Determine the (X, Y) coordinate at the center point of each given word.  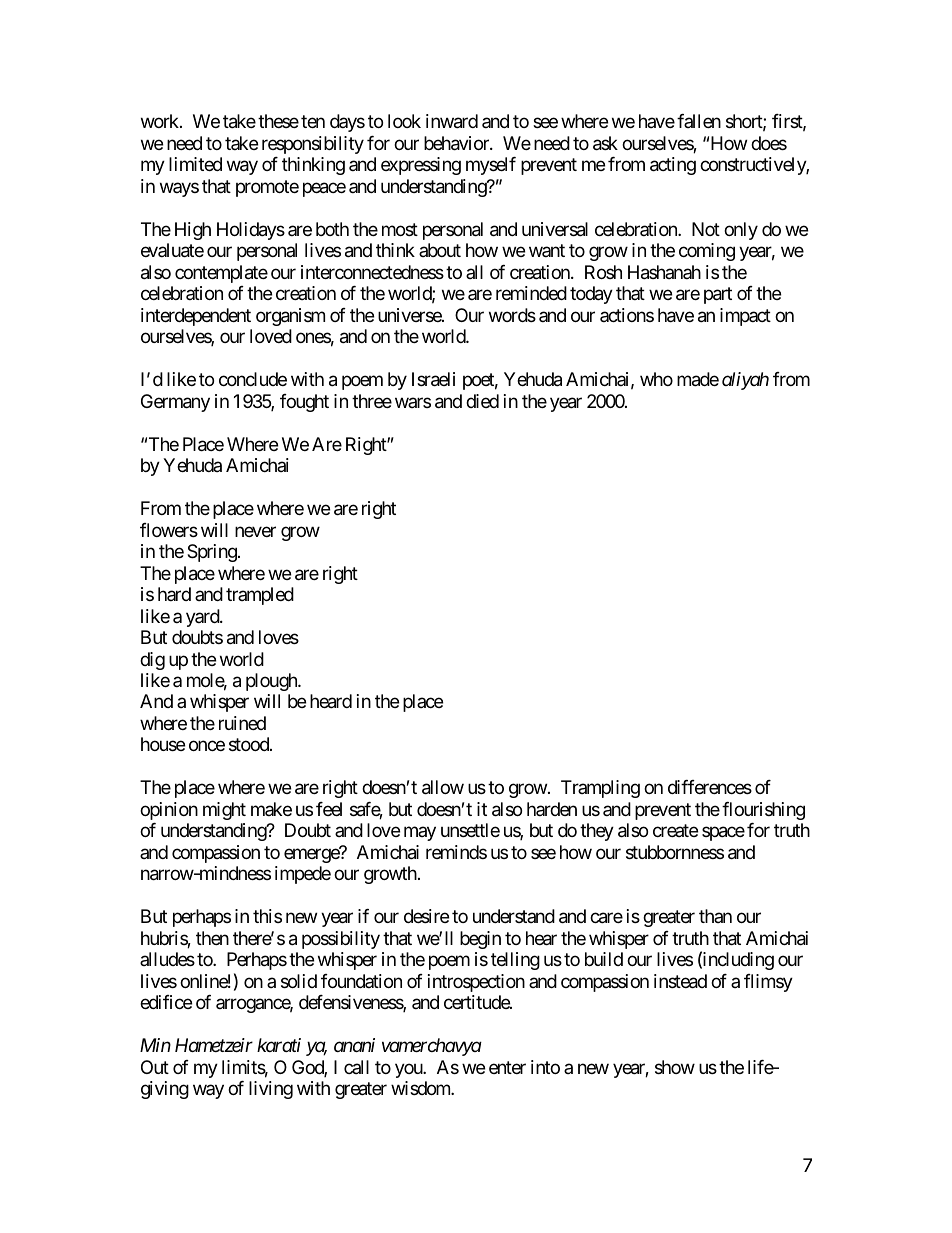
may (420, 834)
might (224, 811)
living (271, 1090)
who (656, 379)
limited (195, 164)
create (675, 831)
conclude (253, 379)
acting (673, 166)
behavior (457, 143)
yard (203, 618)
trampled (260, 596)
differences (710, 787)
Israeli (433, 379)
